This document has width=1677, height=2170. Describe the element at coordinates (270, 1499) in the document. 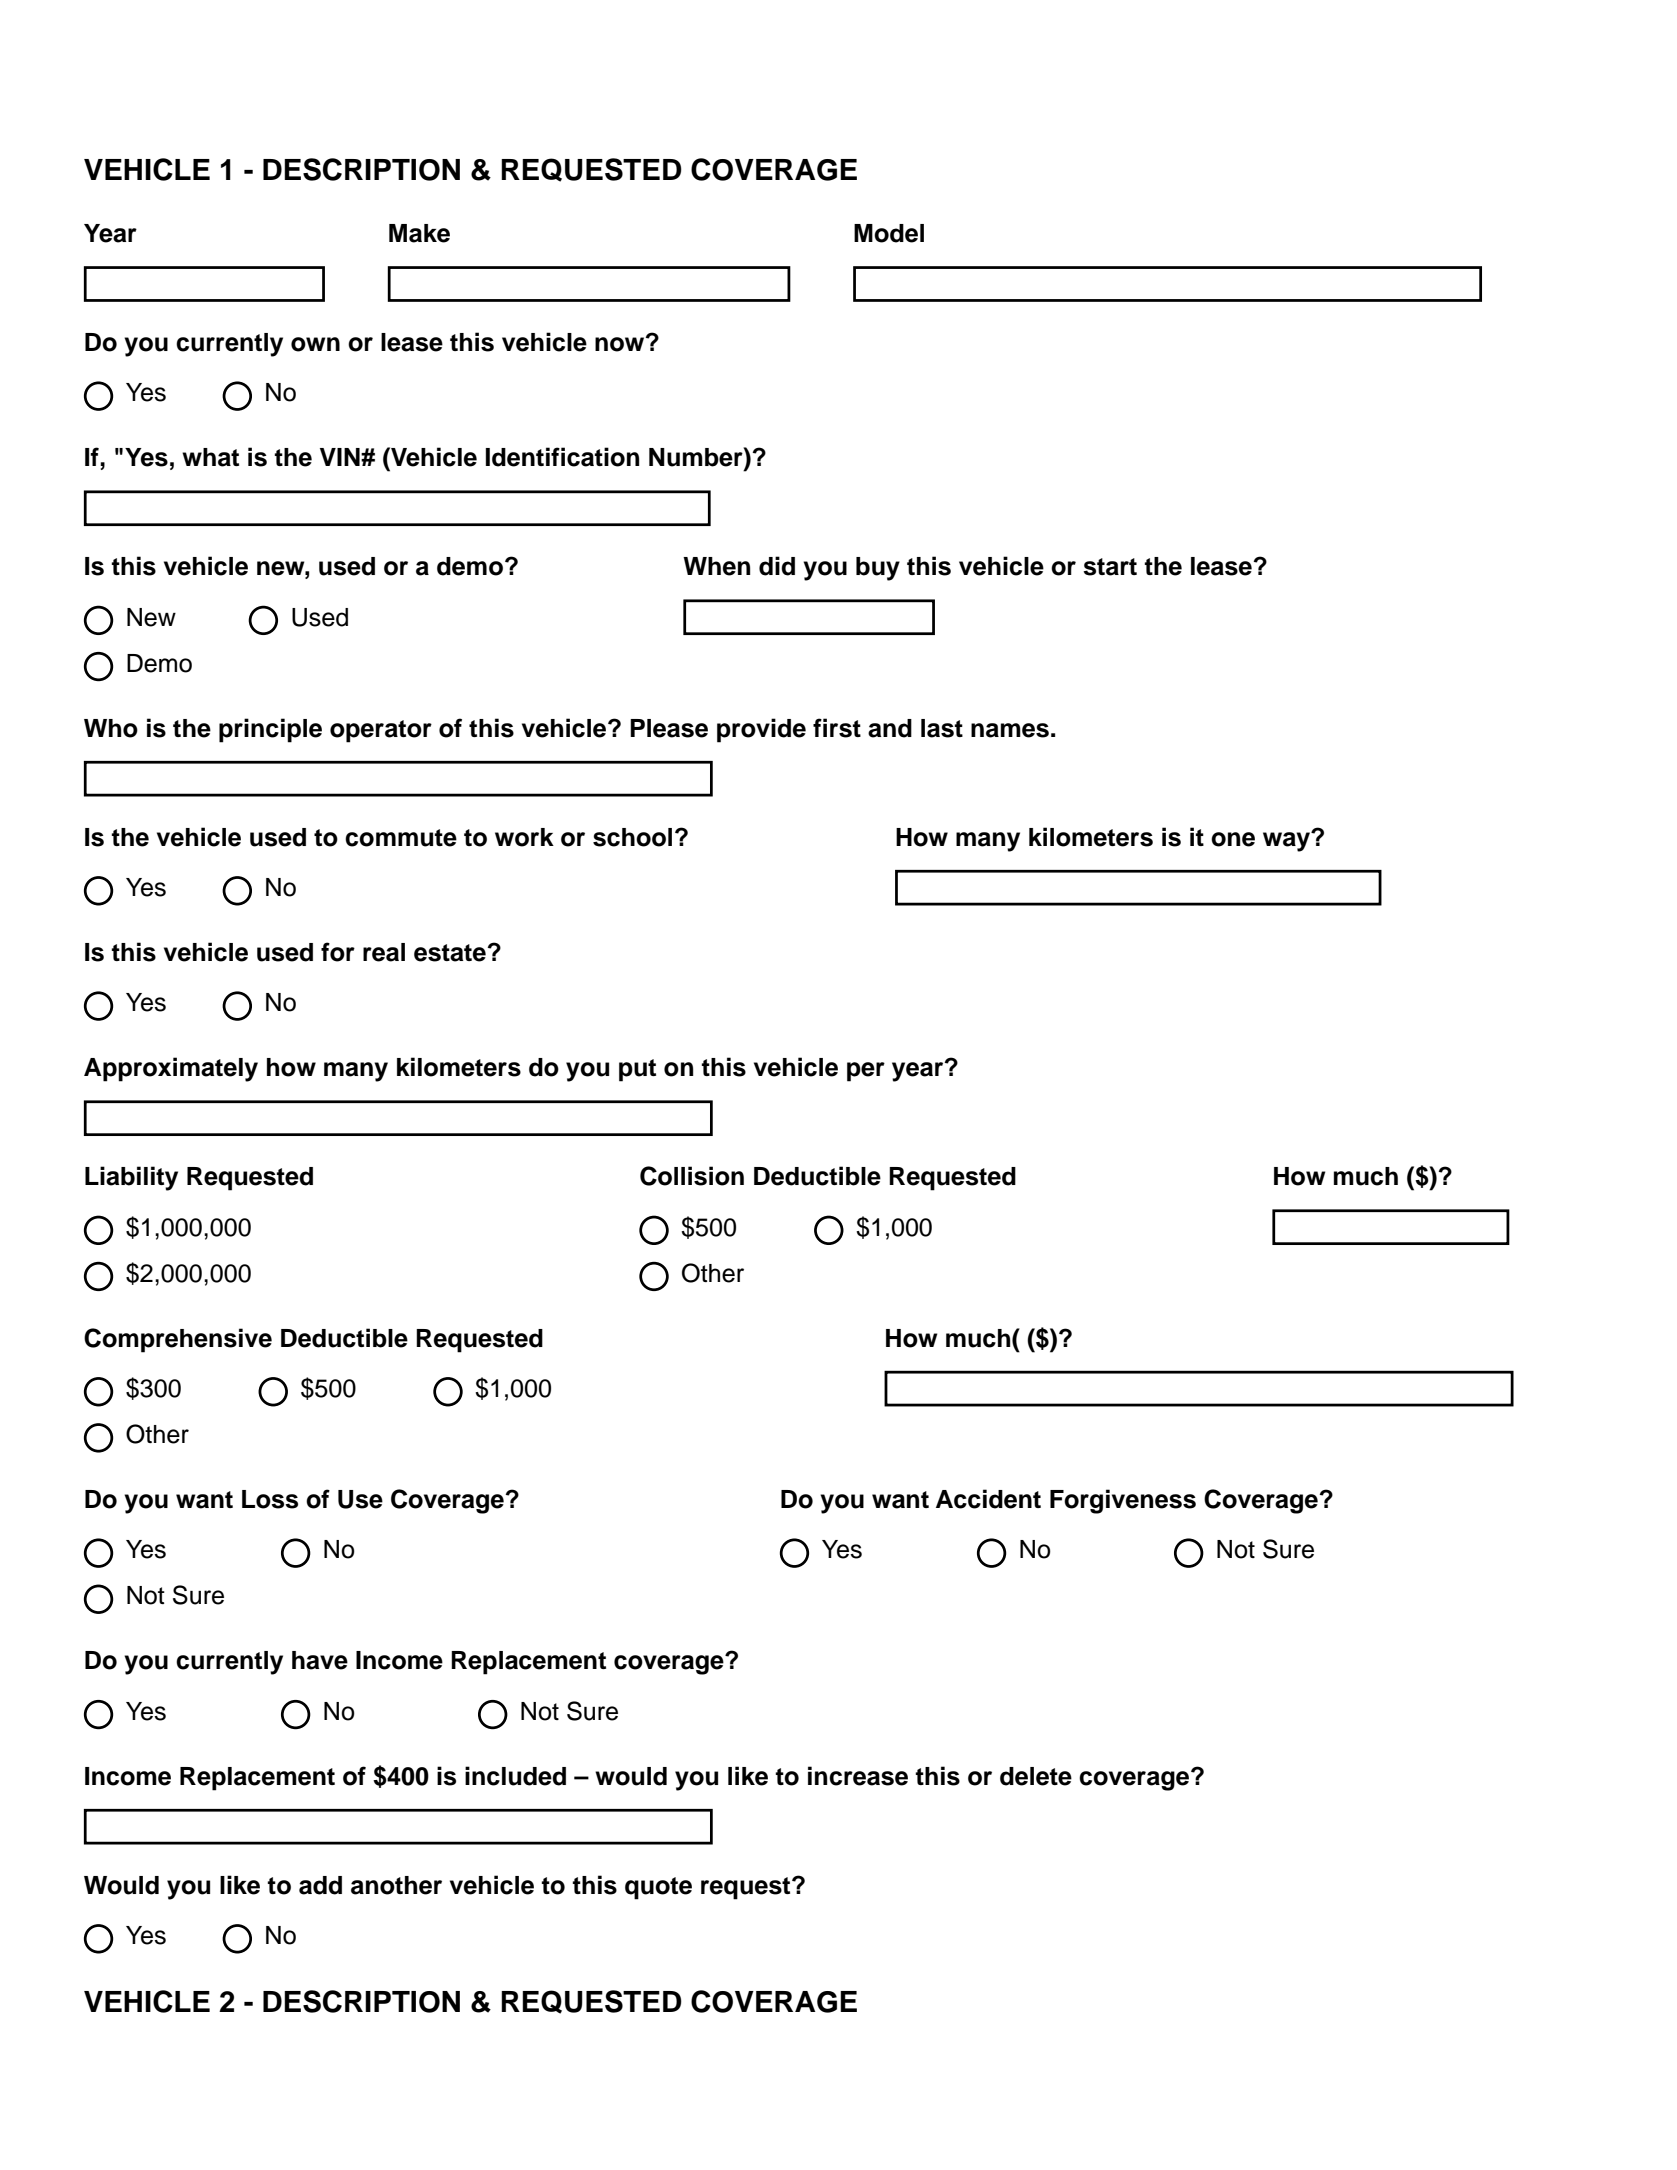

I see `Loss` at that location.
